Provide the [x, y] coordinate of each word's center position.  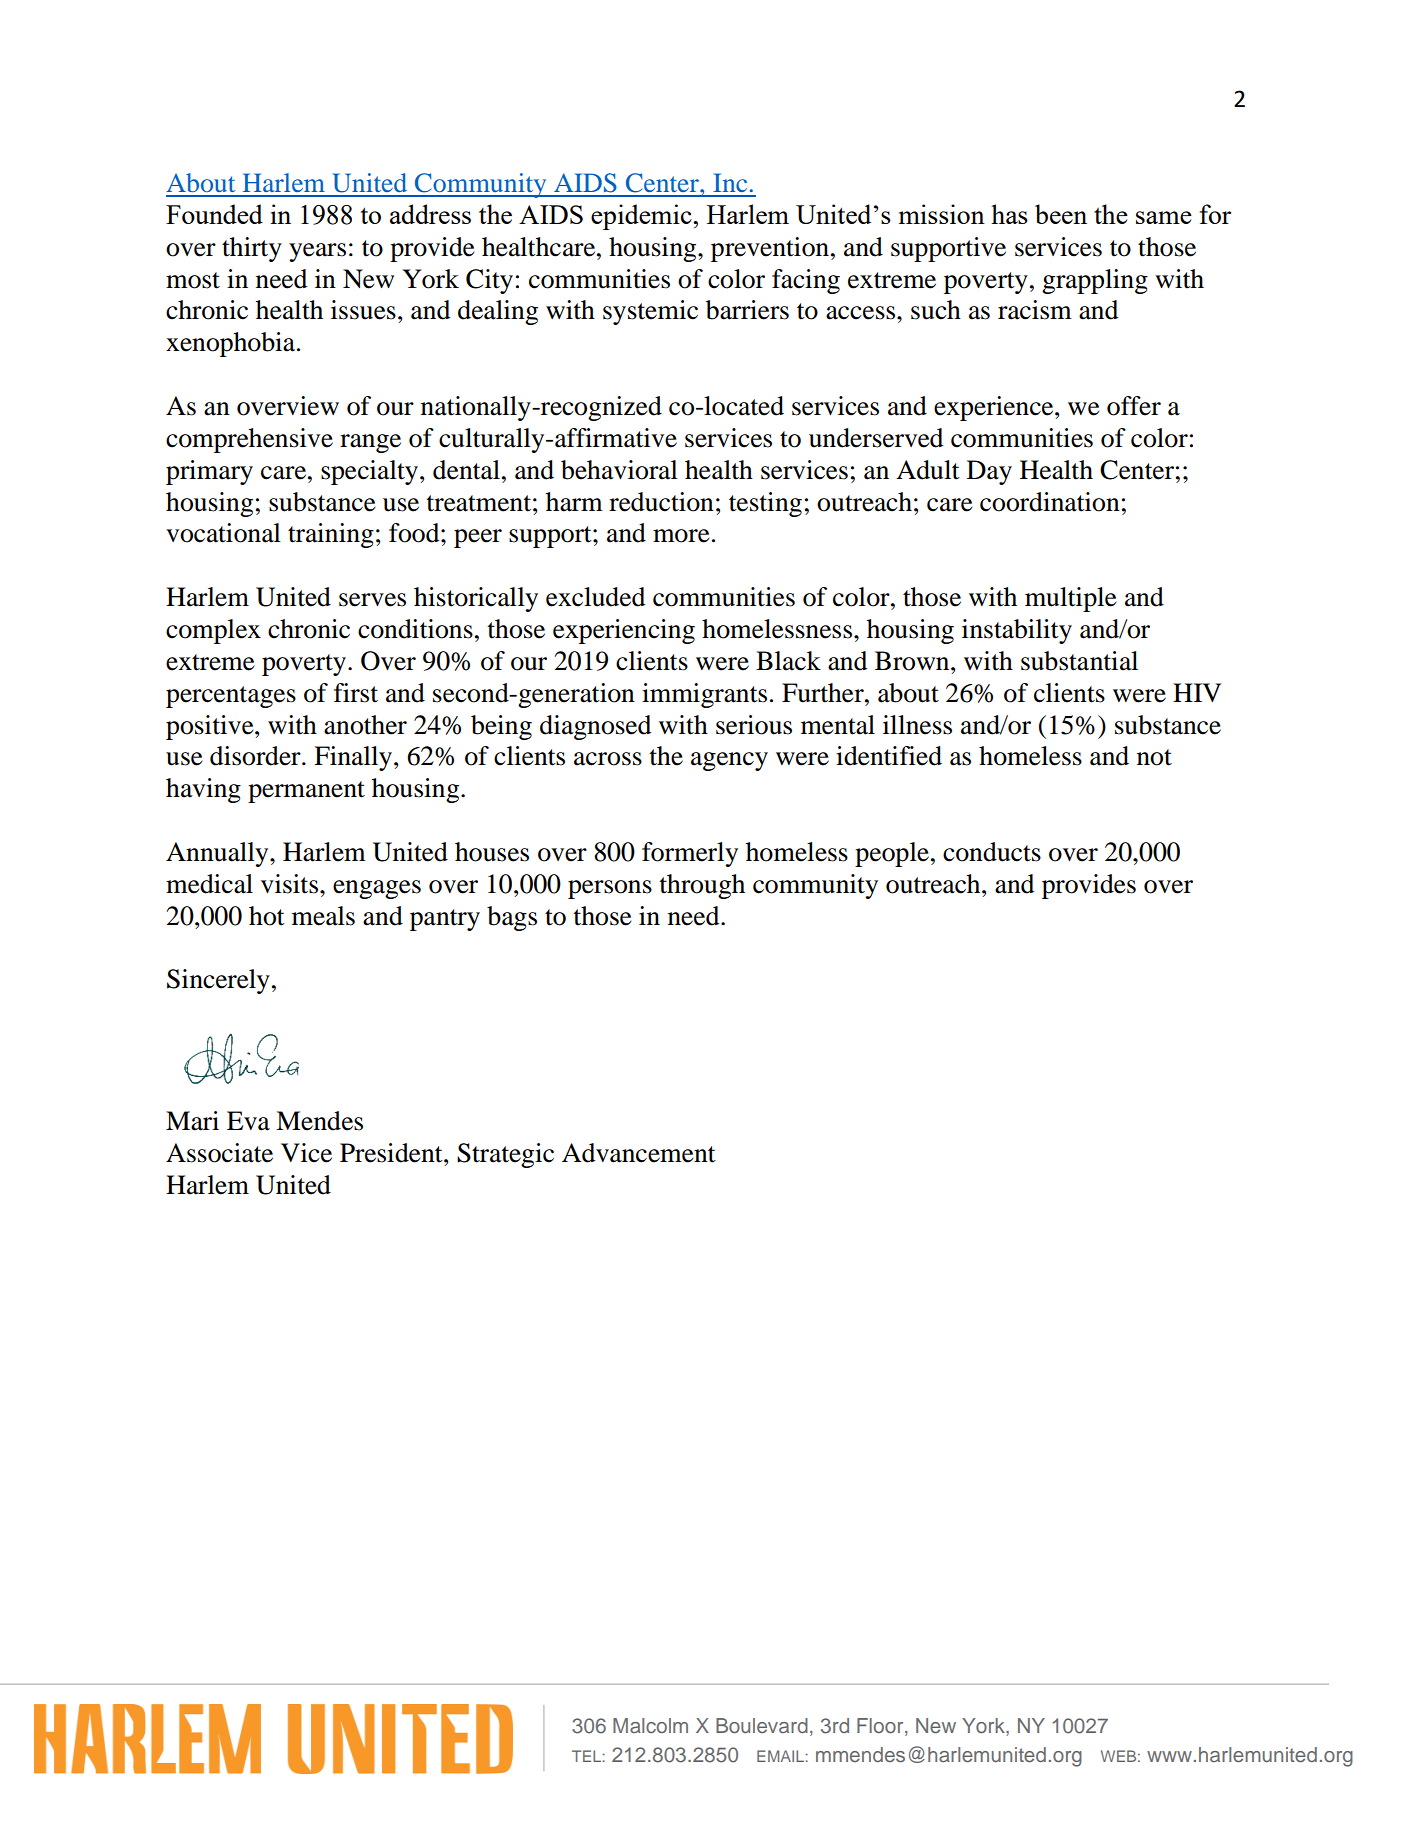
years [317, 252]
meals [323, 916]
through [702, 886]
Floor [881, 1725]
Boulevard [762, 1725]
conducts [992, 852]
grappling [1095, 281]
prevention [770, 249]
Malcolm [650, 1725]
